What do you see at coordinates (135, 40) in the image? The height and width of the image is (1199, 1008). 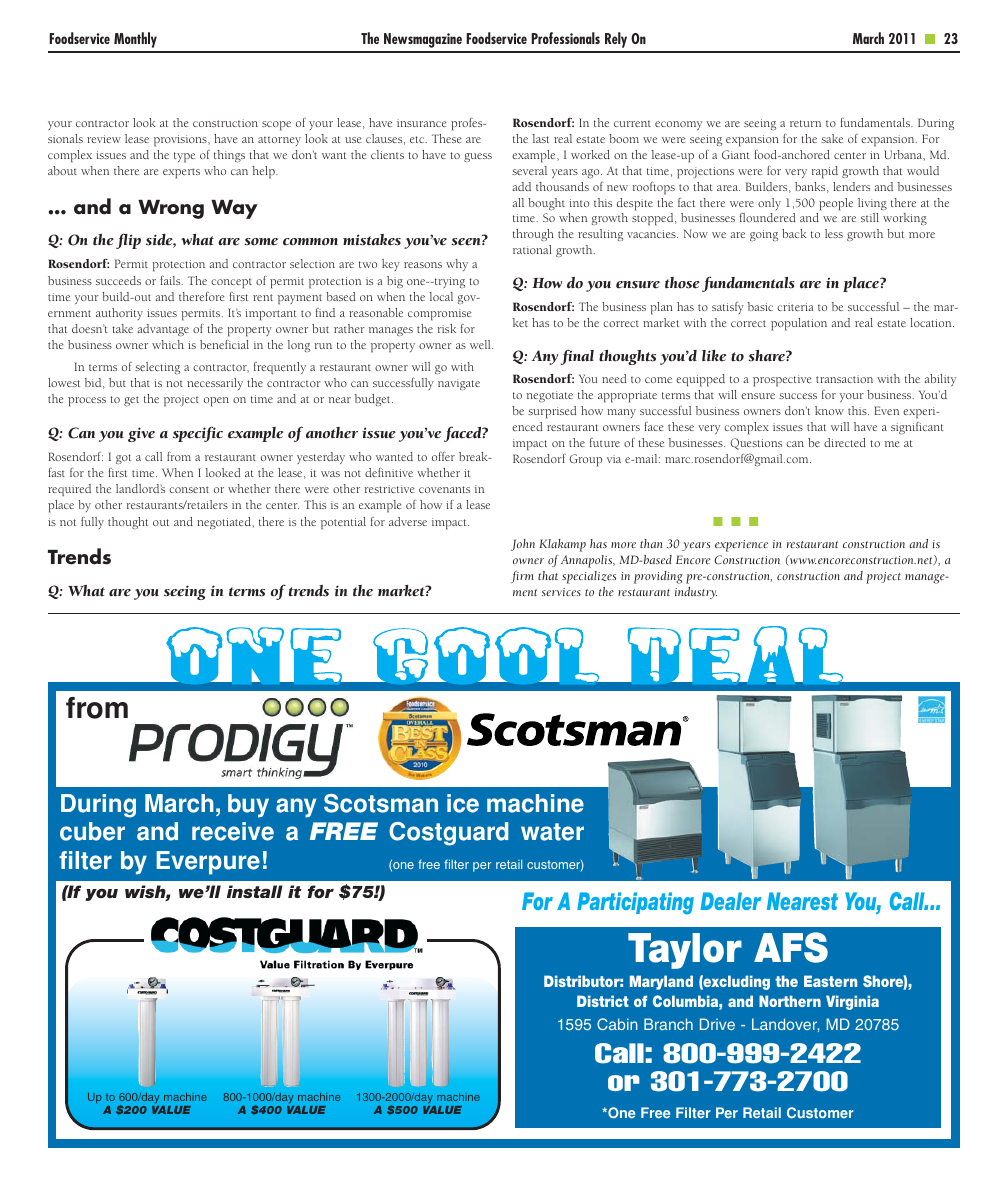 I see `Monthly` at bounding box center [135, 40].
